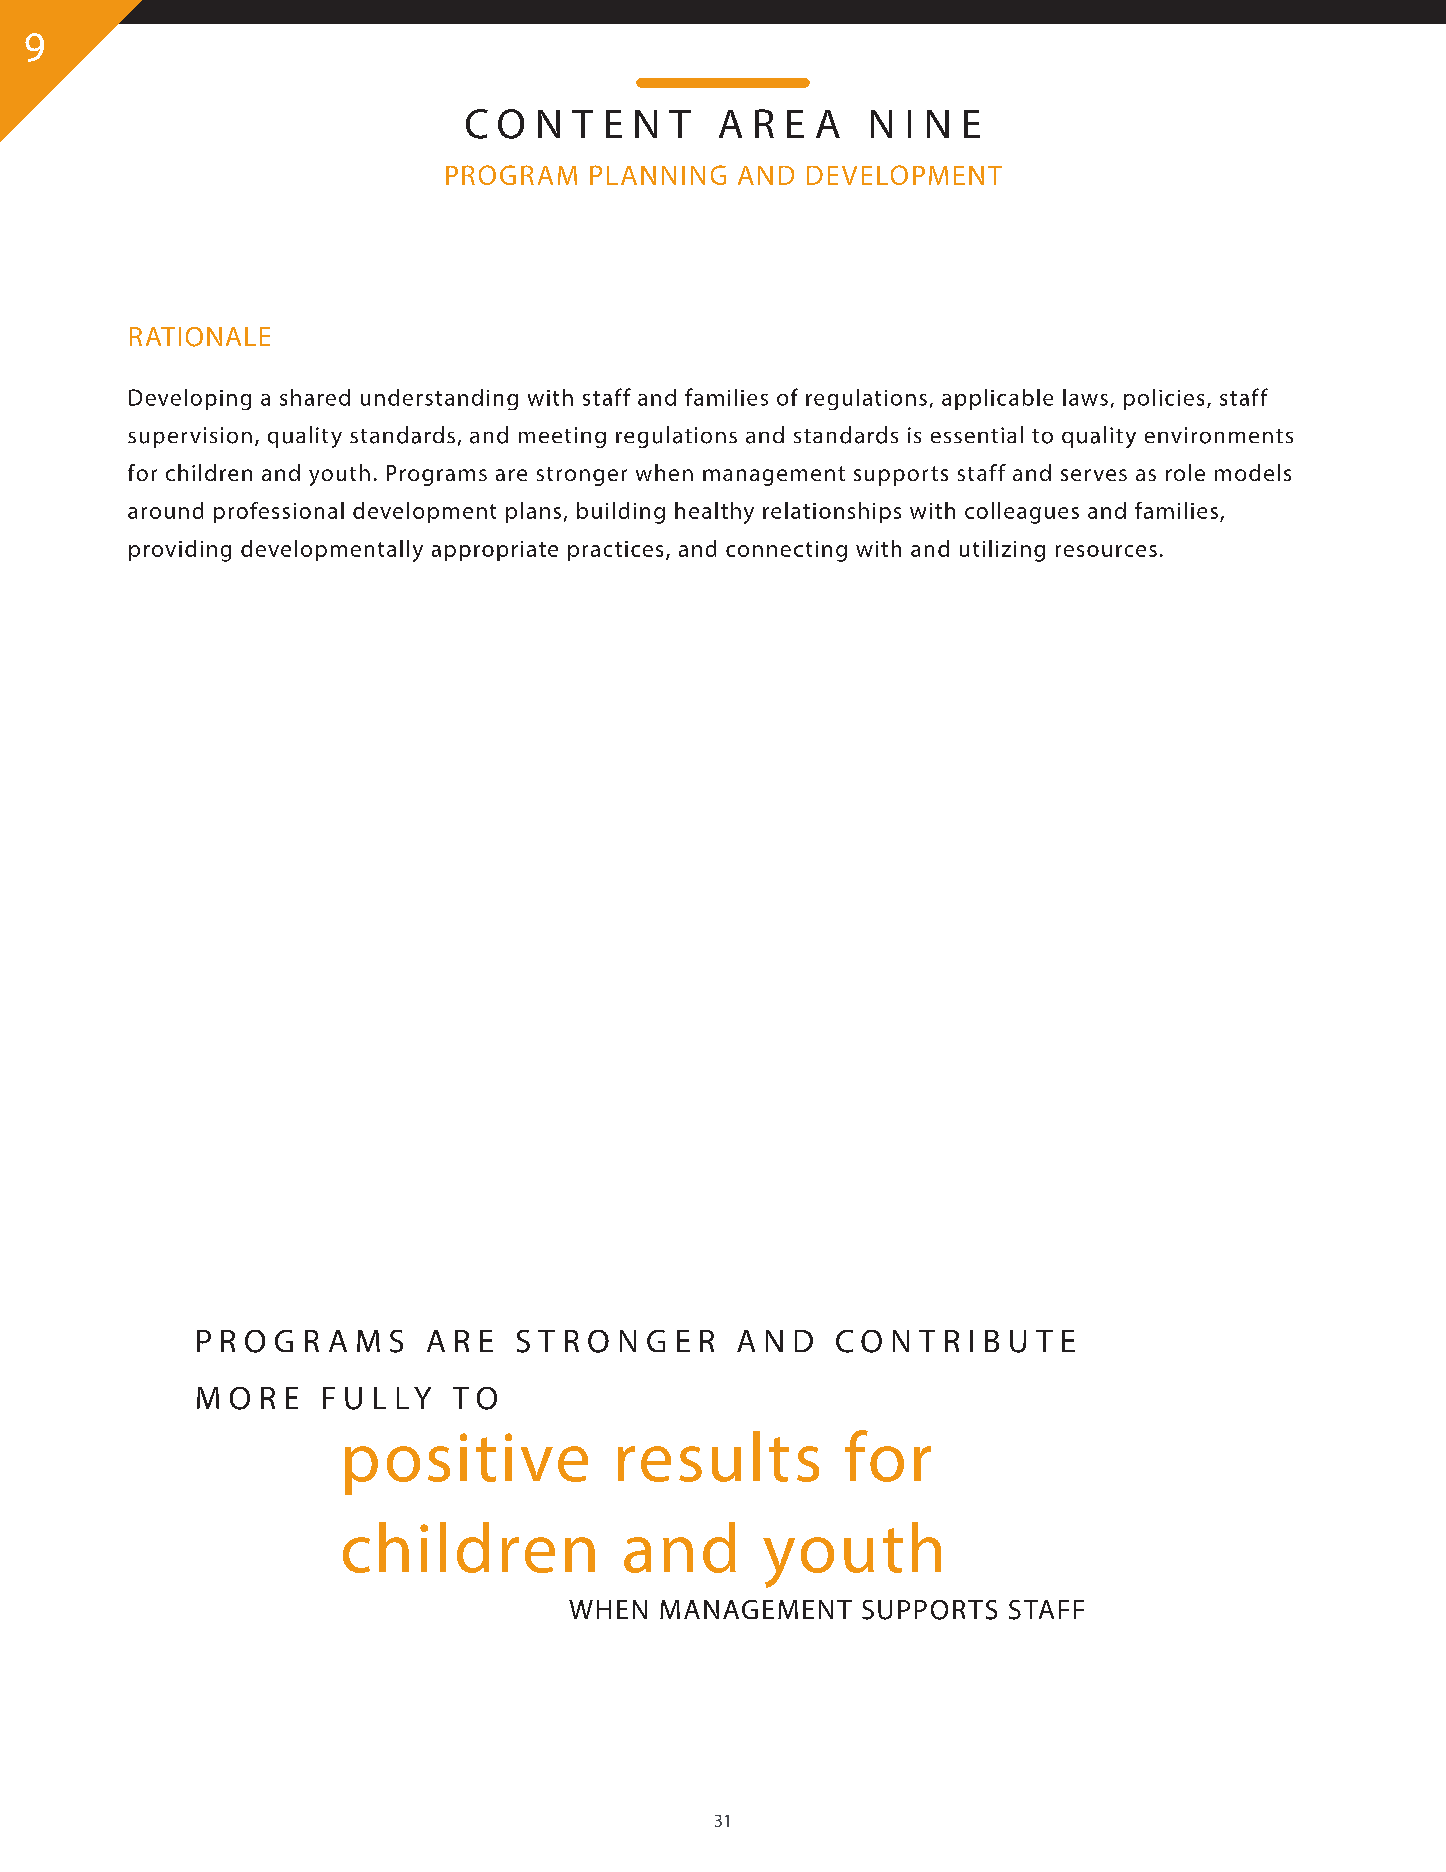 The width and height of the document is (1446, 1872). I want to click on providing, so click(180, 551).
